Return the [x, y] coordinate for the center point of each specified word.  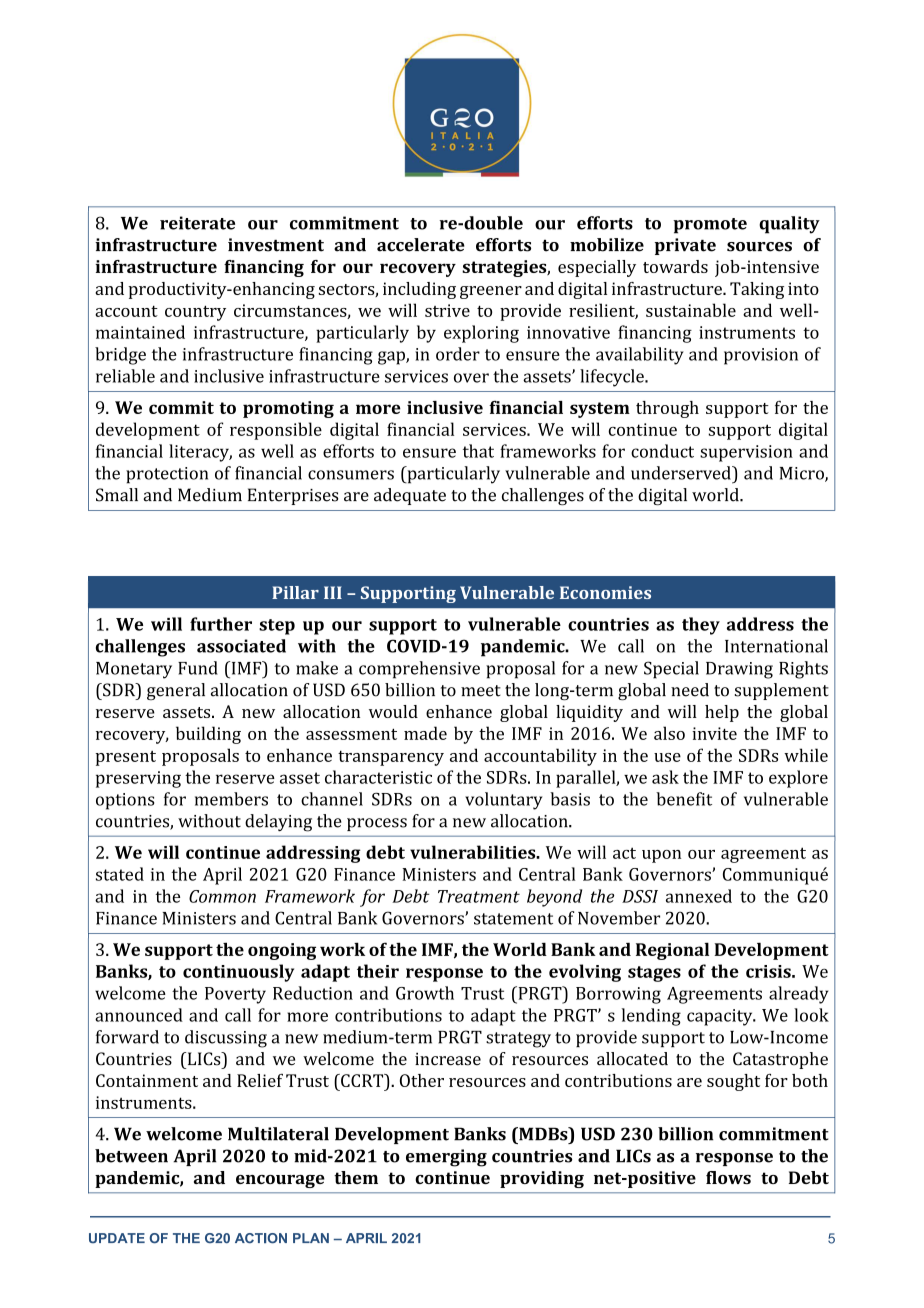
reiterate [197, 223]
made [425, 733]
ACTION [261, 1238]
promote [710, 226]
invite [714, 733]
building [208, 735]
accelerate [421, 245]
